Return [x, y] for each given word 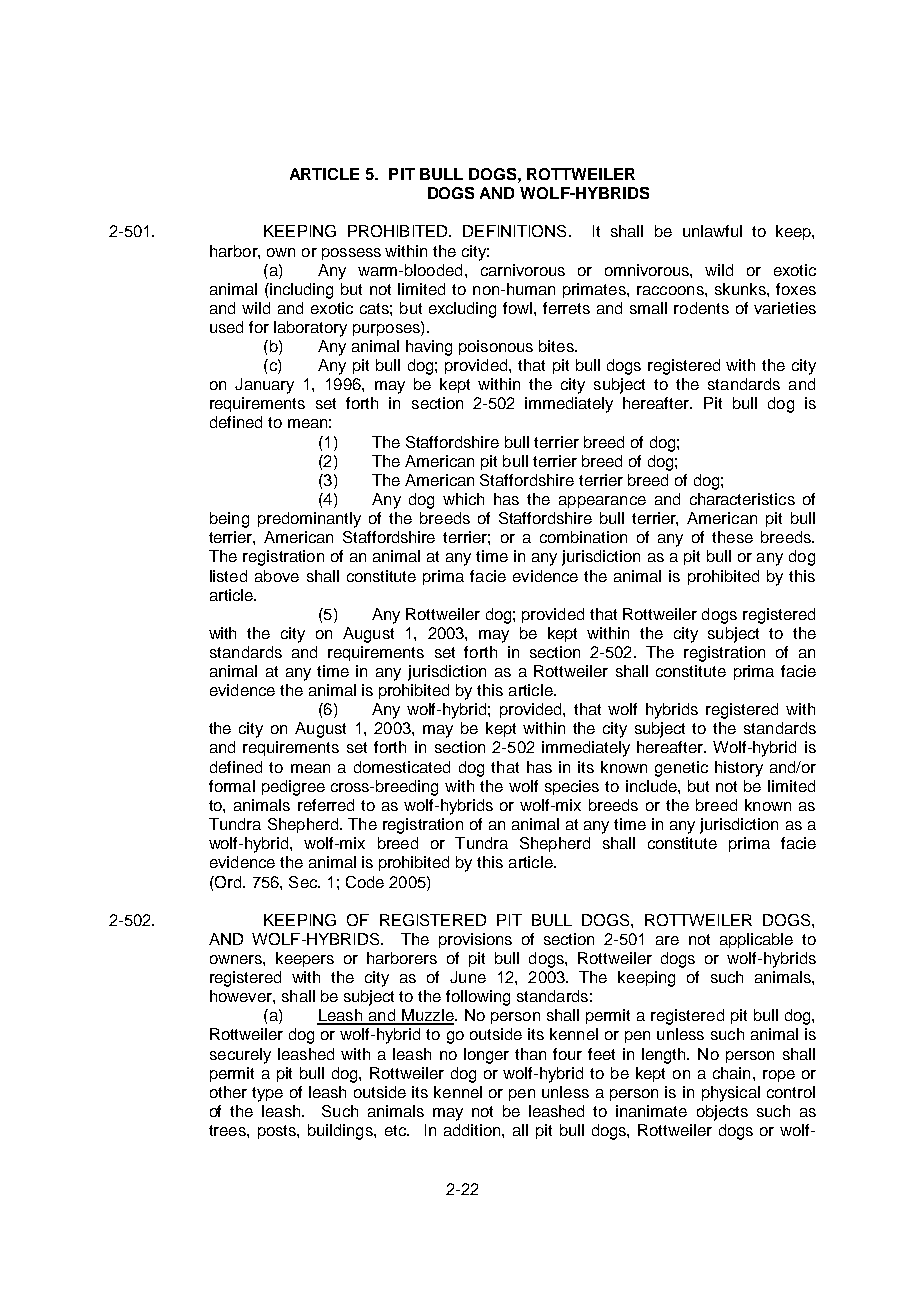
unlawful [712, 231]
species [572, 787]
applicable [756, 940]
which [463, 499]
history [739, 769]
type [267, 1094]
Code [365, 882]
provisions [475, 940]
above [277, 576]
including [300, 291]
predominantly [309, 520]
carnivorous [523, 270]
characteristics [742, 499]
